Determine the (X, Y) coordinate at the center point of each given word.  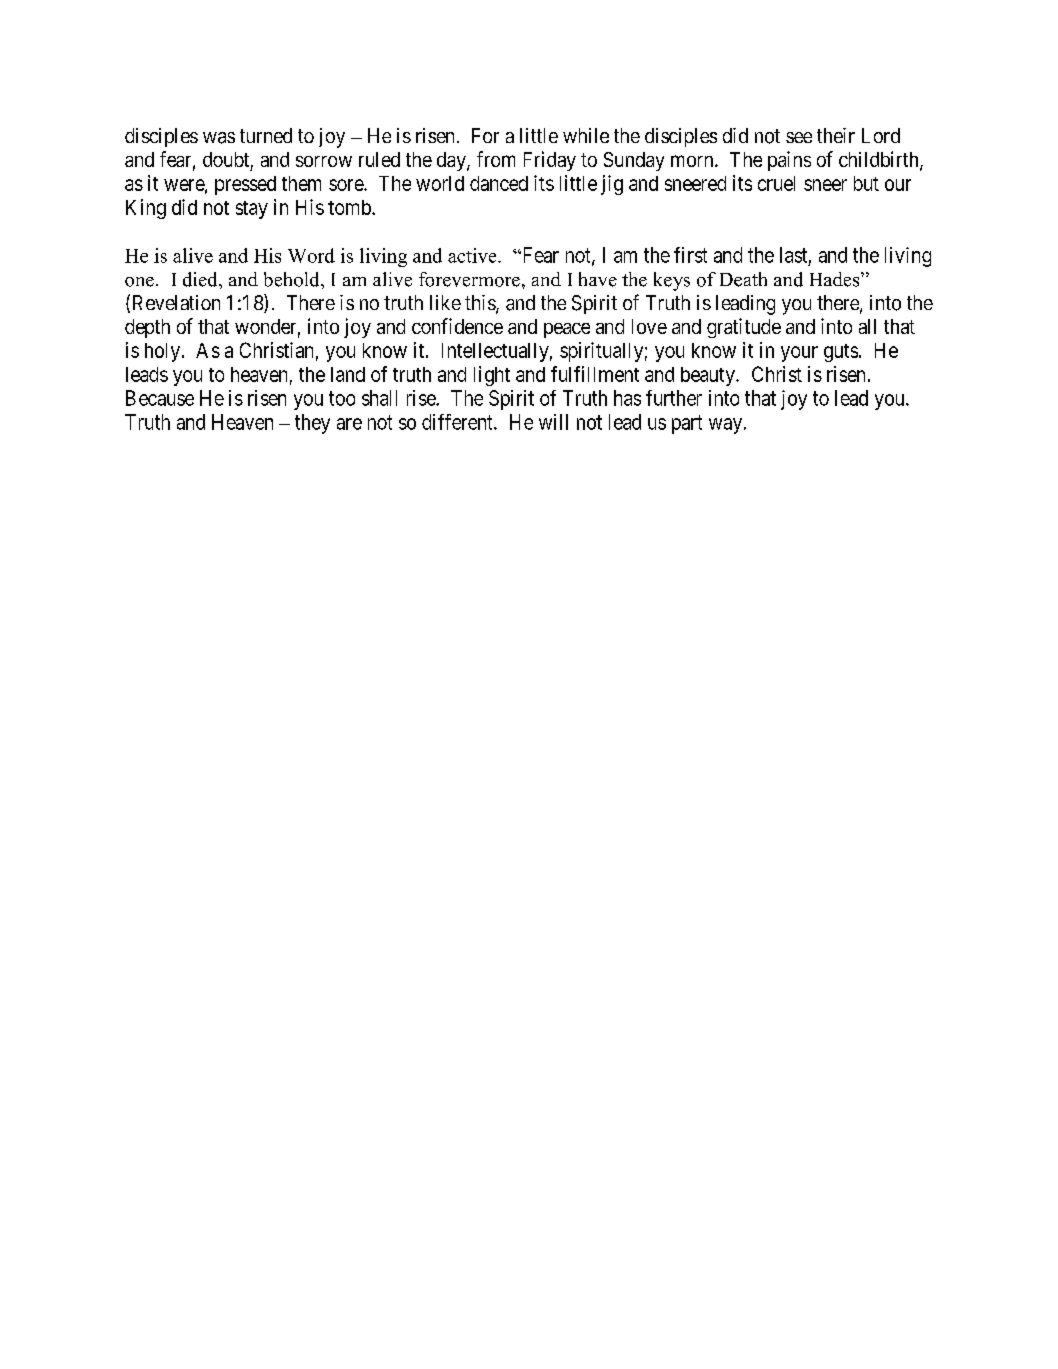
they (312, 424)
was (219, 138)
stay (252, 210)
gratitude (744, 328)
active (473, 255)
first (690, 255)
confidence (457, 326)
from (496, 159)
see (799, 137)
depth (147, 328)
